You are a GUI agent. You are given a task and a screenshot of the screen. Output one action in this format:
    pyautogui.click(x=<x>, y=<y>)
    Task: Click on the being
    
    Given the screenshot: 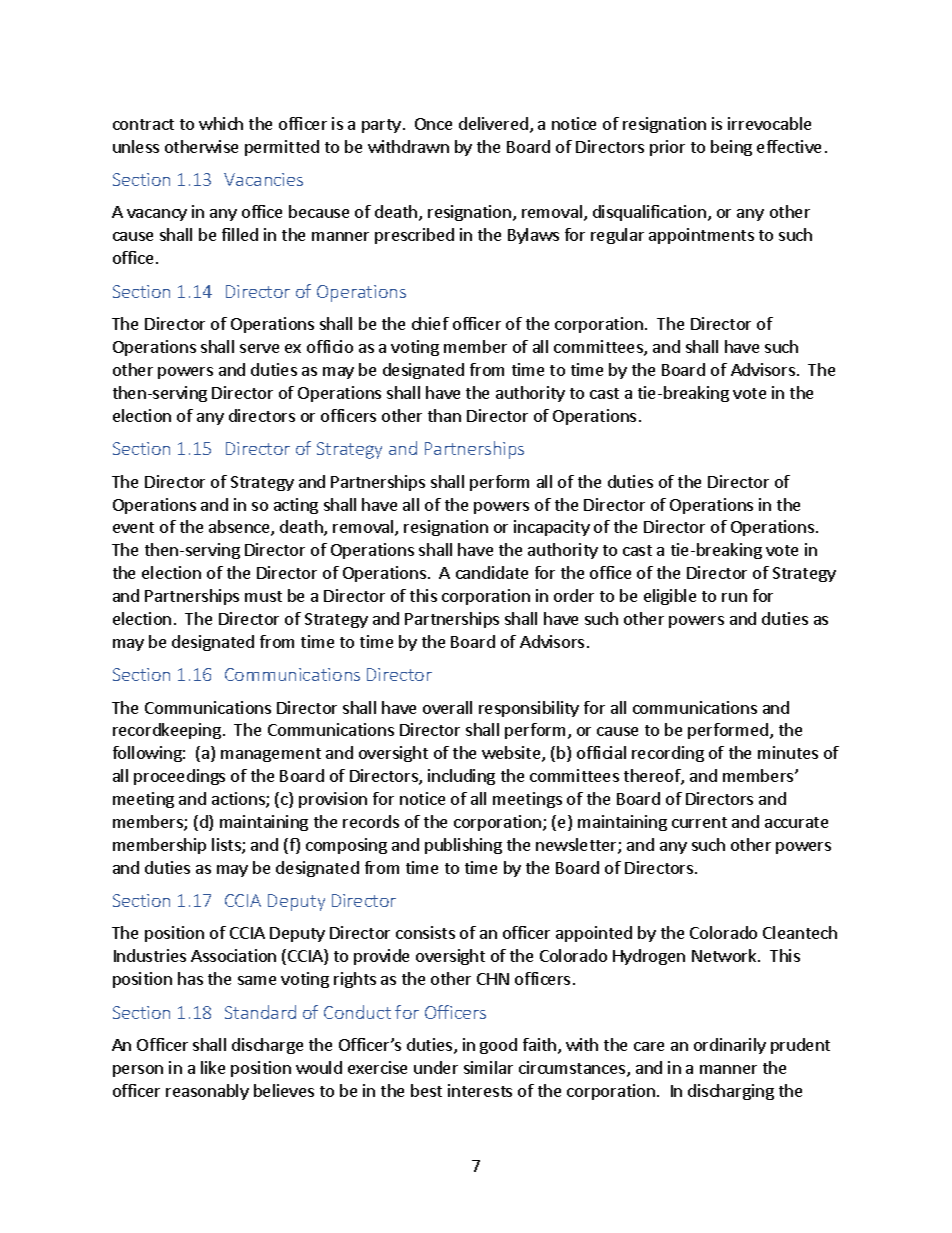 What is the action you would take?
    pyautogui.click(x=731, y=148)
